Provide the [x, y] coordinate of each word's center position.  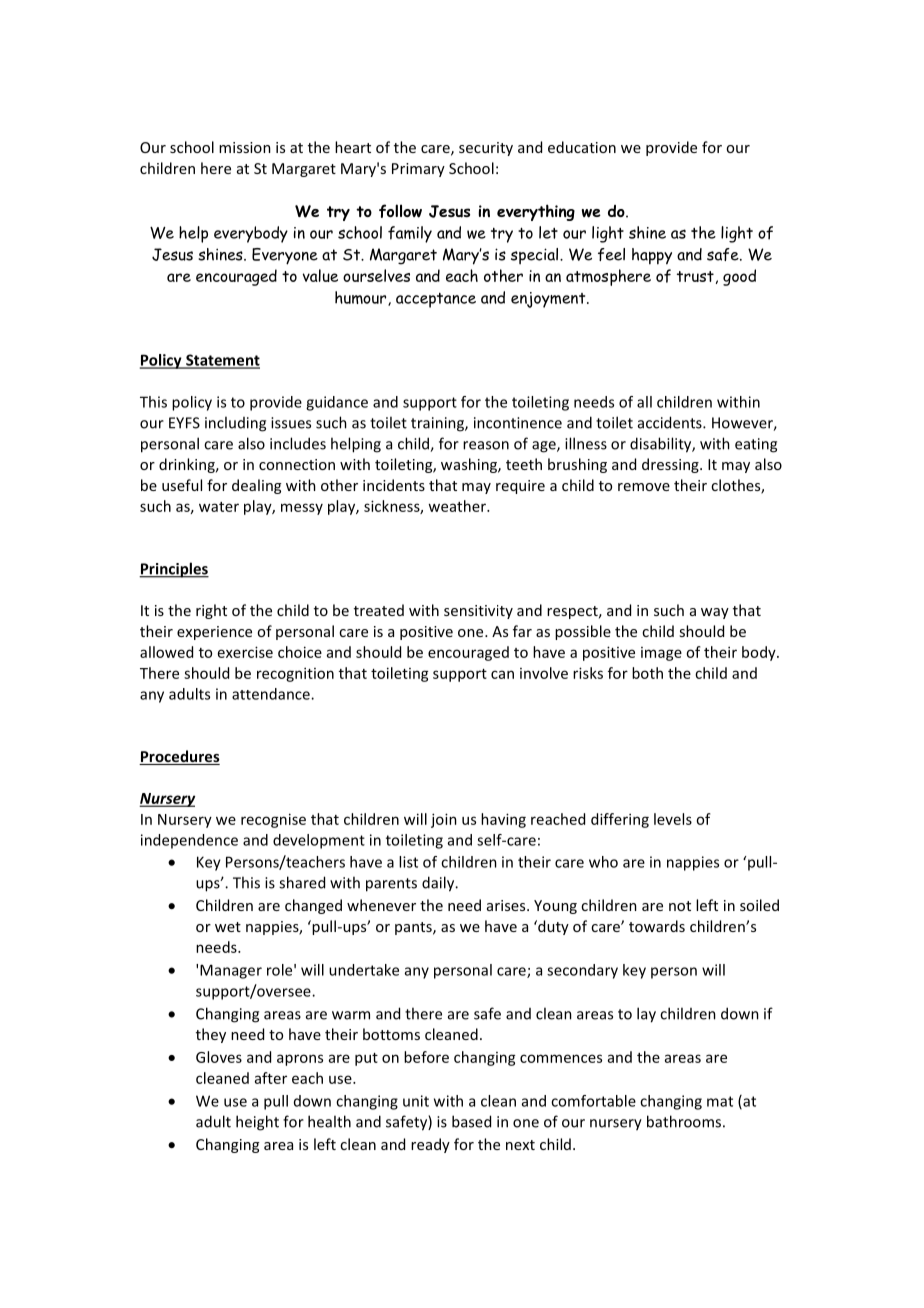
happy [652, 256]
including [235, 424]
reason [486, 445]
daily [439, 884]
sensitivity [478, 612]
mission [245, 147]
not [680, 906]
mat [720, 1101]
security [486, 149]
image [661, 654]
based [471, 1121]
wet [228, 927]
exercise [245, 652]
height [257, 1123]
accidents [671, 422]
